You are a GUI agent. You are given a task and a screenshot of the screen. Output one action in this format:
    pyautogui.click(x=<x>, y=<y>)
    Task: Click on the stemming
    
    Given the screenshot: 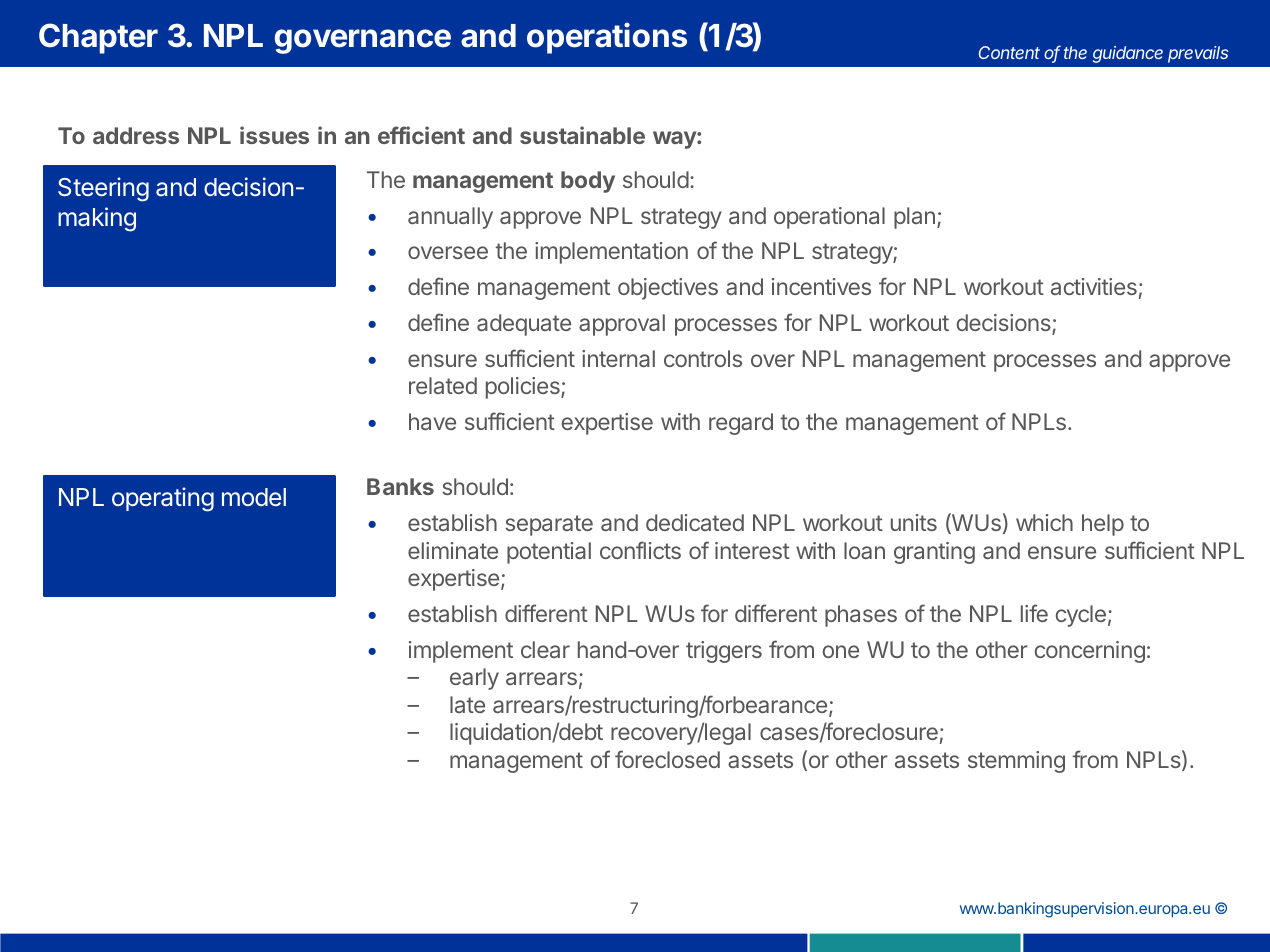 What is the action you would take?
    pyautogui.click(x=1016, y=762)
